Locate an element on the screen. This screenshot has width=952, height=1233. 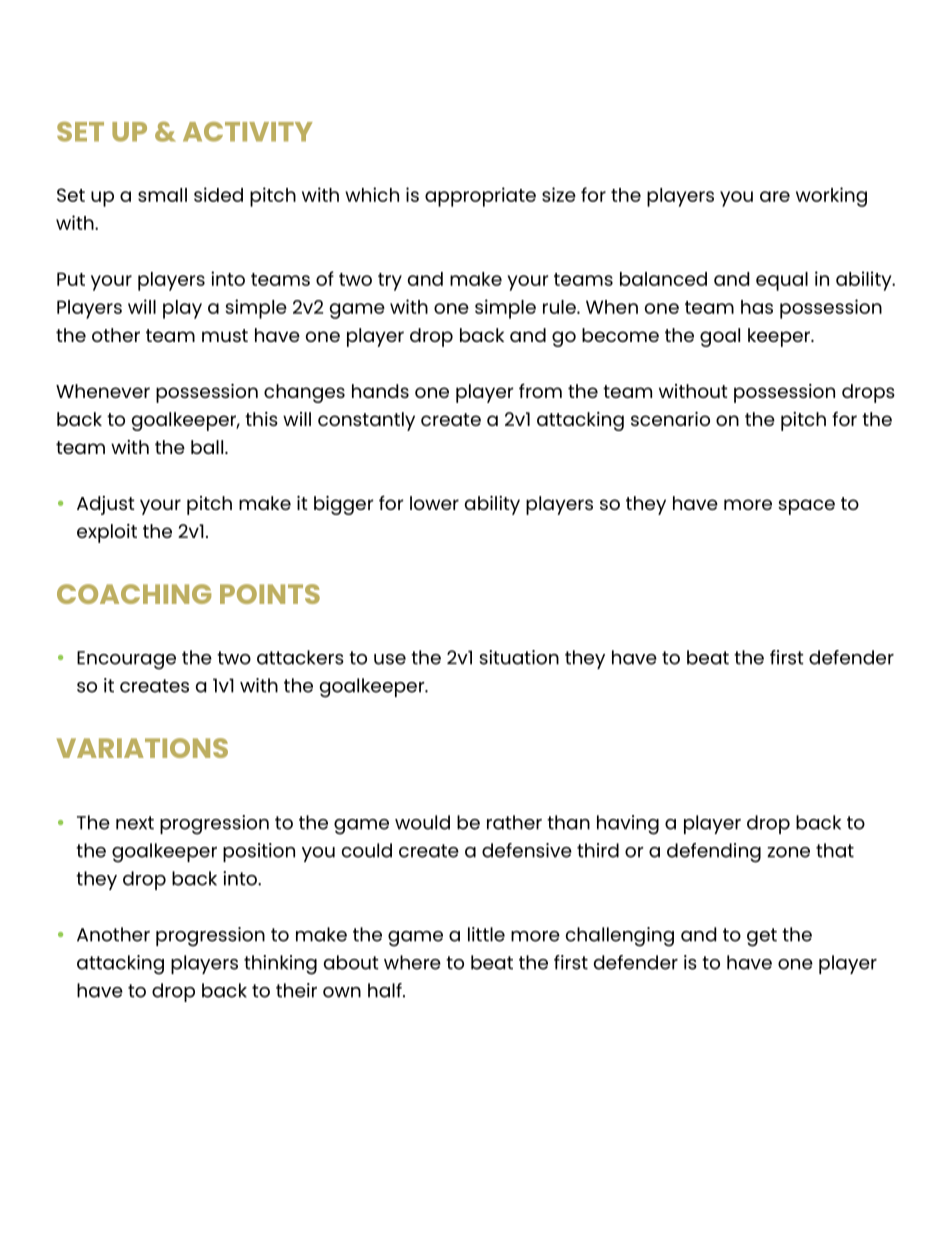
appropriate is located at coordinates (480, 197).
